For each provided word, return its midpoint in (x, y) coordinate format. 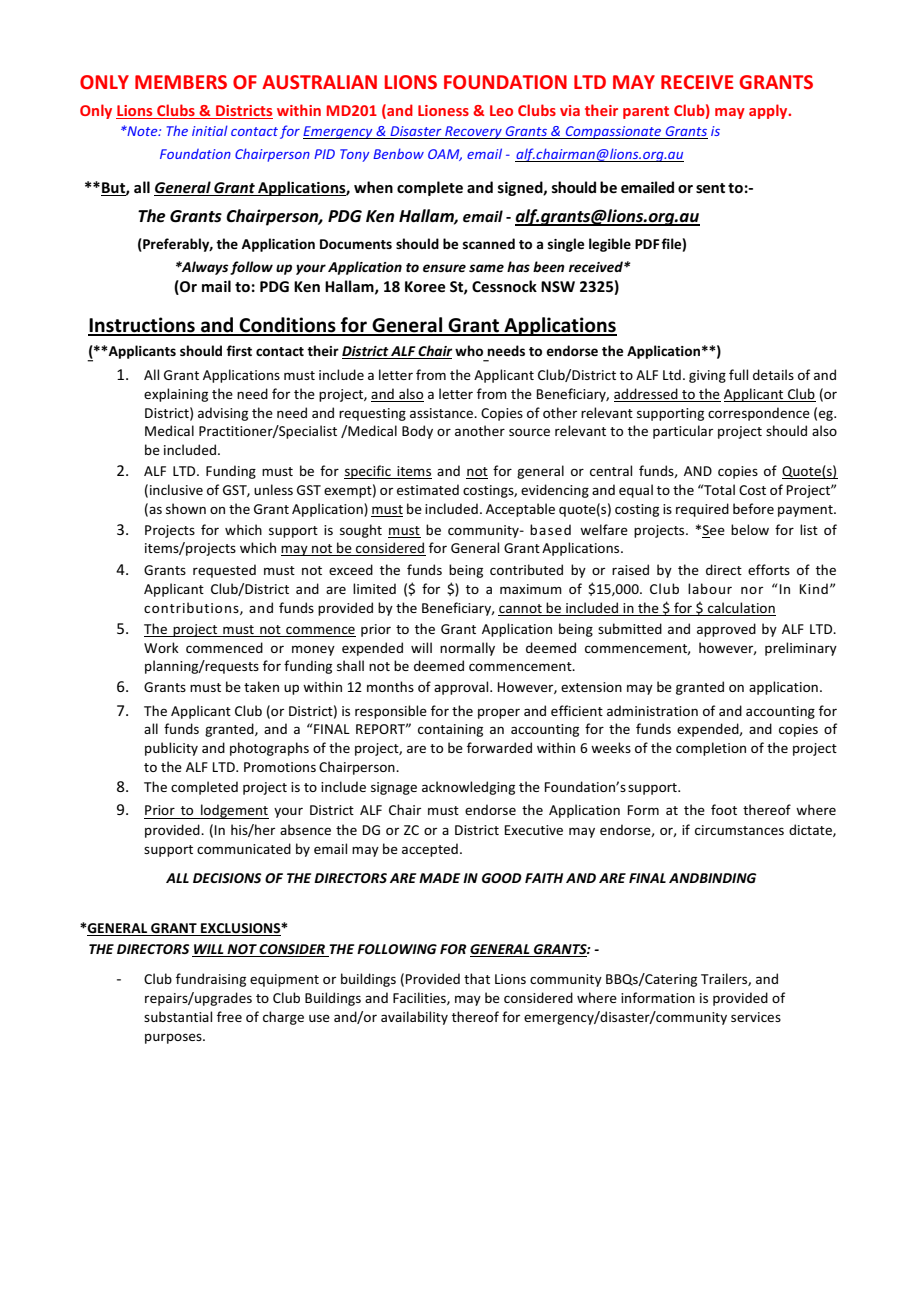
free (229, 1016)
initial (210, 130)
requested (224, 571)
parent (646, 112)
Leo (501, 110)
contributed (526, 569)
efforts (769, 569)
